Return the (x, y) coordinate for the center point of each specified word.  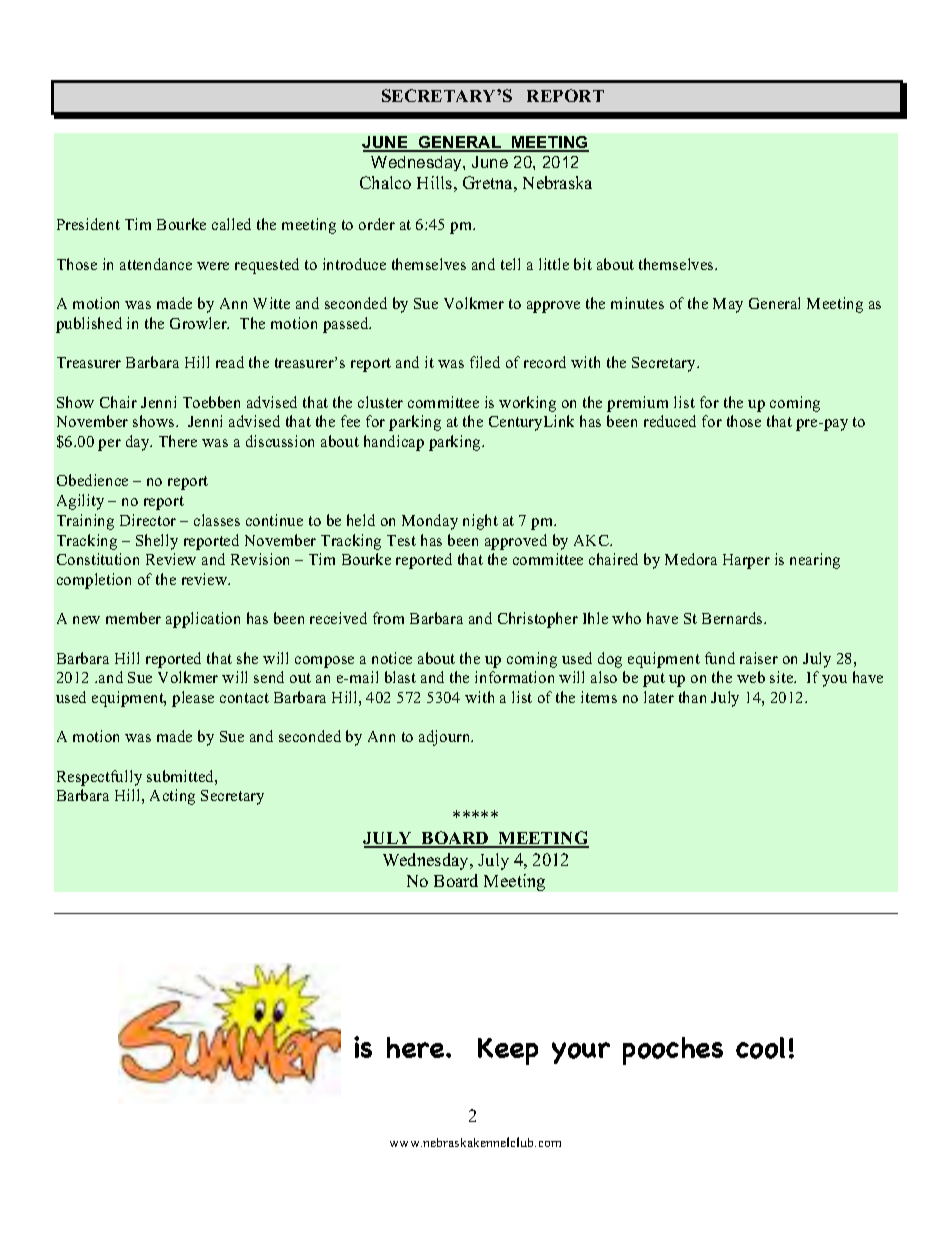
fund (720, 658)
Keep (508, 1051)
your (581, 1053)
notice (392, 658)
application (203, 620)
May (728, 305)
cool (760, 1048)
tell (510, 264)
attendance (156, 264)
